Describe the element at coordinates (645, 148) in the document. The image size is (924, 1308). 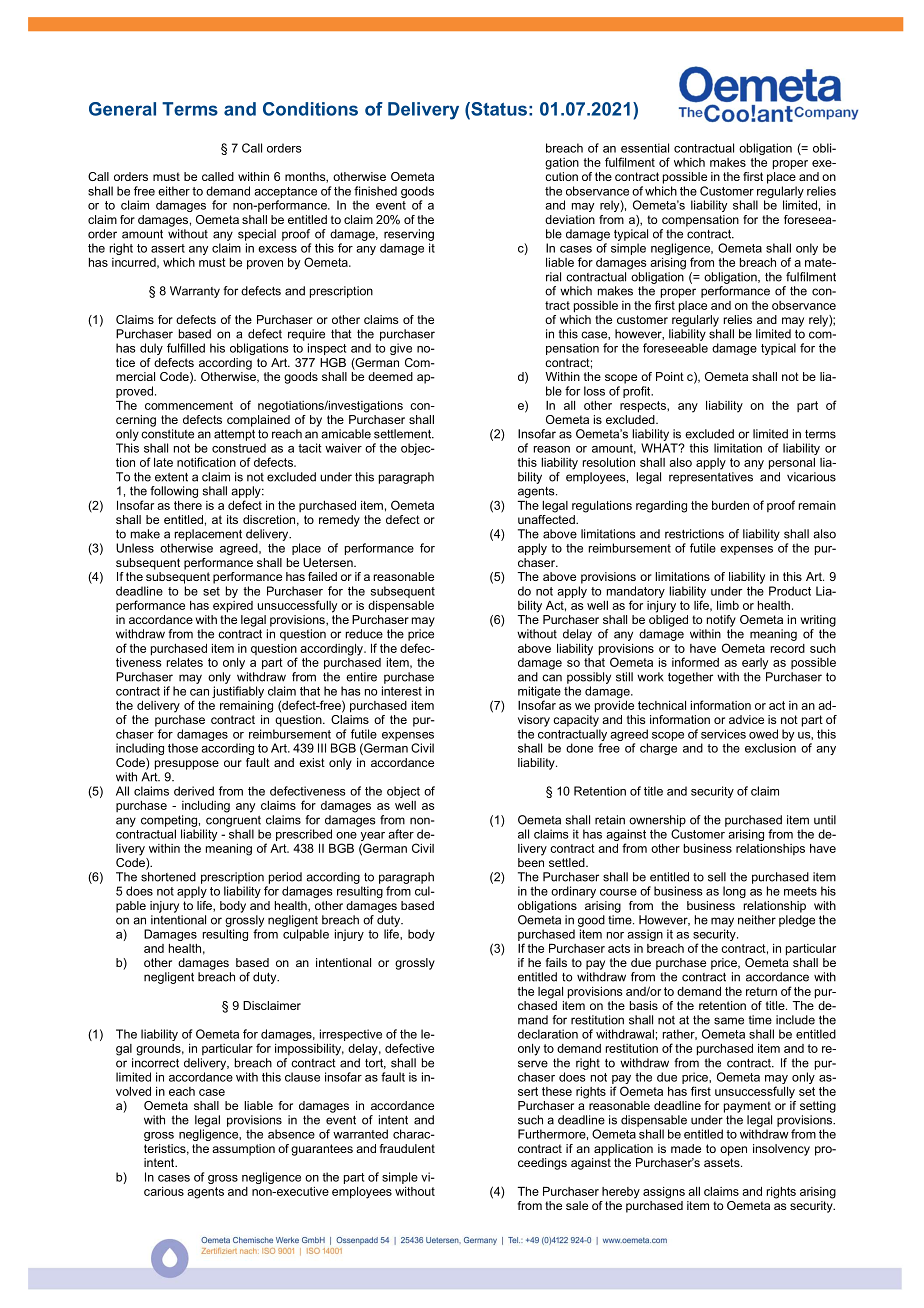
I see `essential` at that location.
